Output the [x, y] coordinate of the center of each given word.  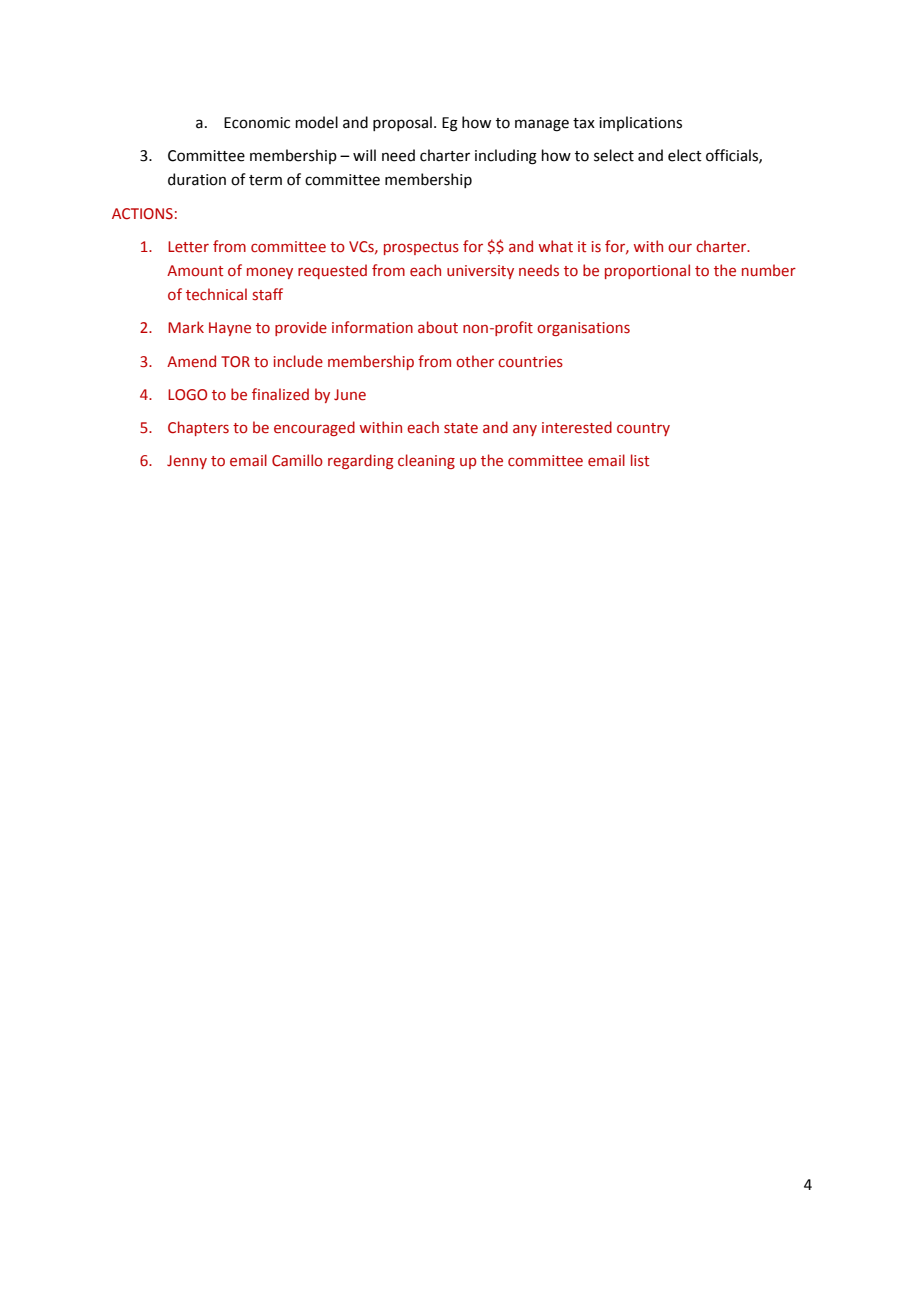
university [480, 272]
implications [640, 123]
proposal [402, 123]
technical [216, 294]
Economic [257, 123]
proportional [647, 271]
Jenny [187, 462]
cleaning [426, 461]
